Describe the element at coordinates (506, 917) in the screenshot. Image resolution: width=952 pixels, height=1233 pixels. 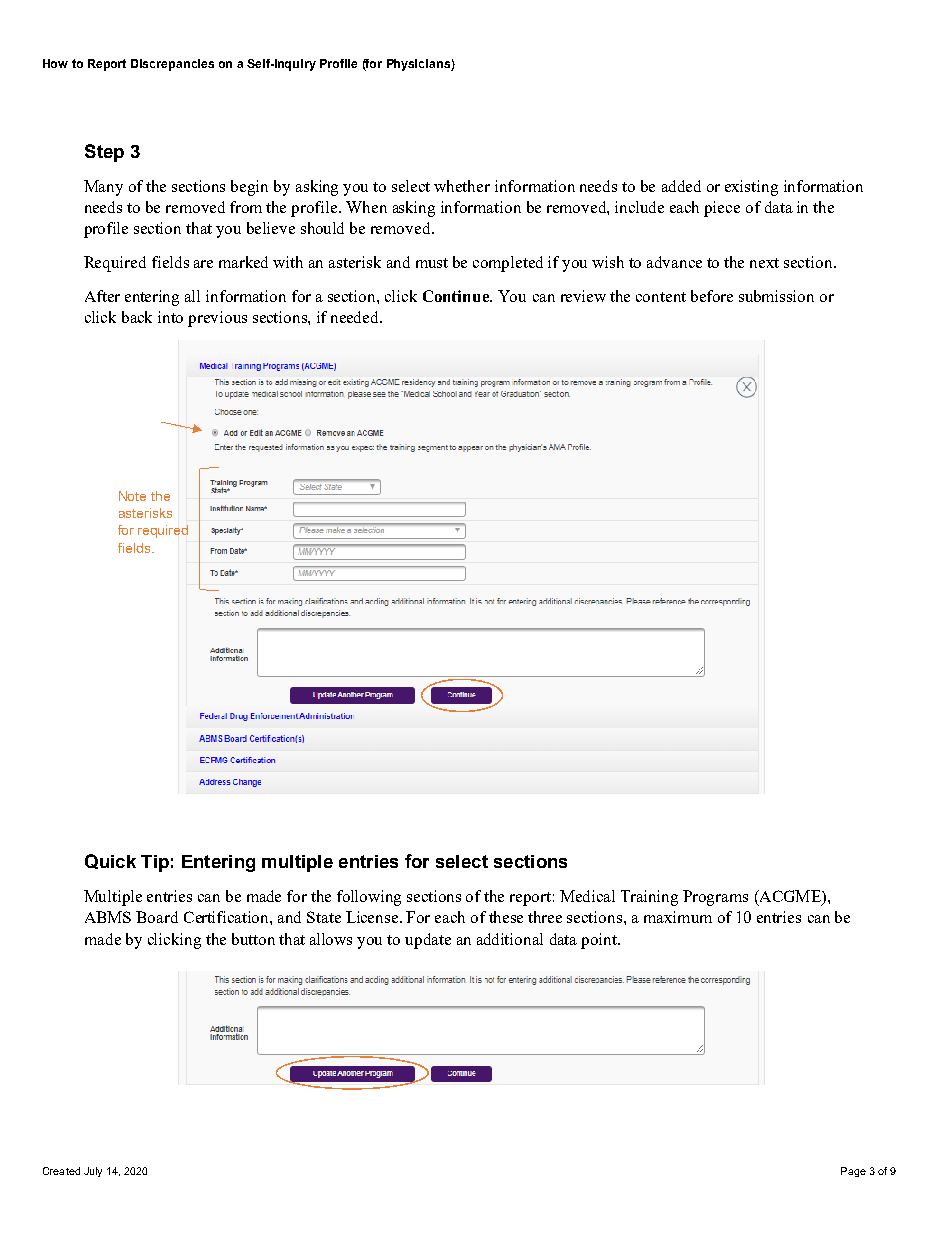
I see `these` at that location.
